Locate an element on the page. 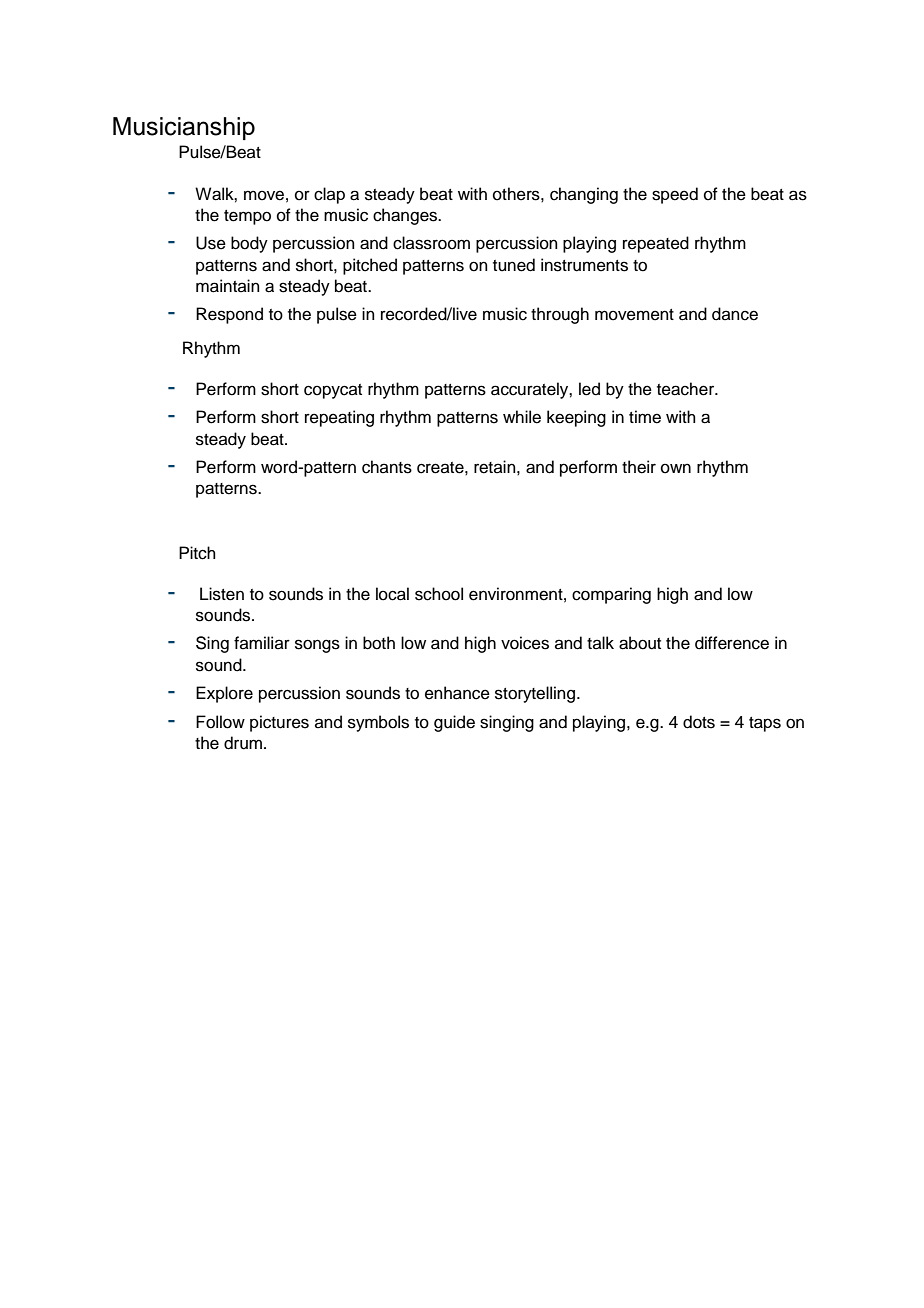 This image has height=1308, width=924. dots is located at coordinates (699, 722).
